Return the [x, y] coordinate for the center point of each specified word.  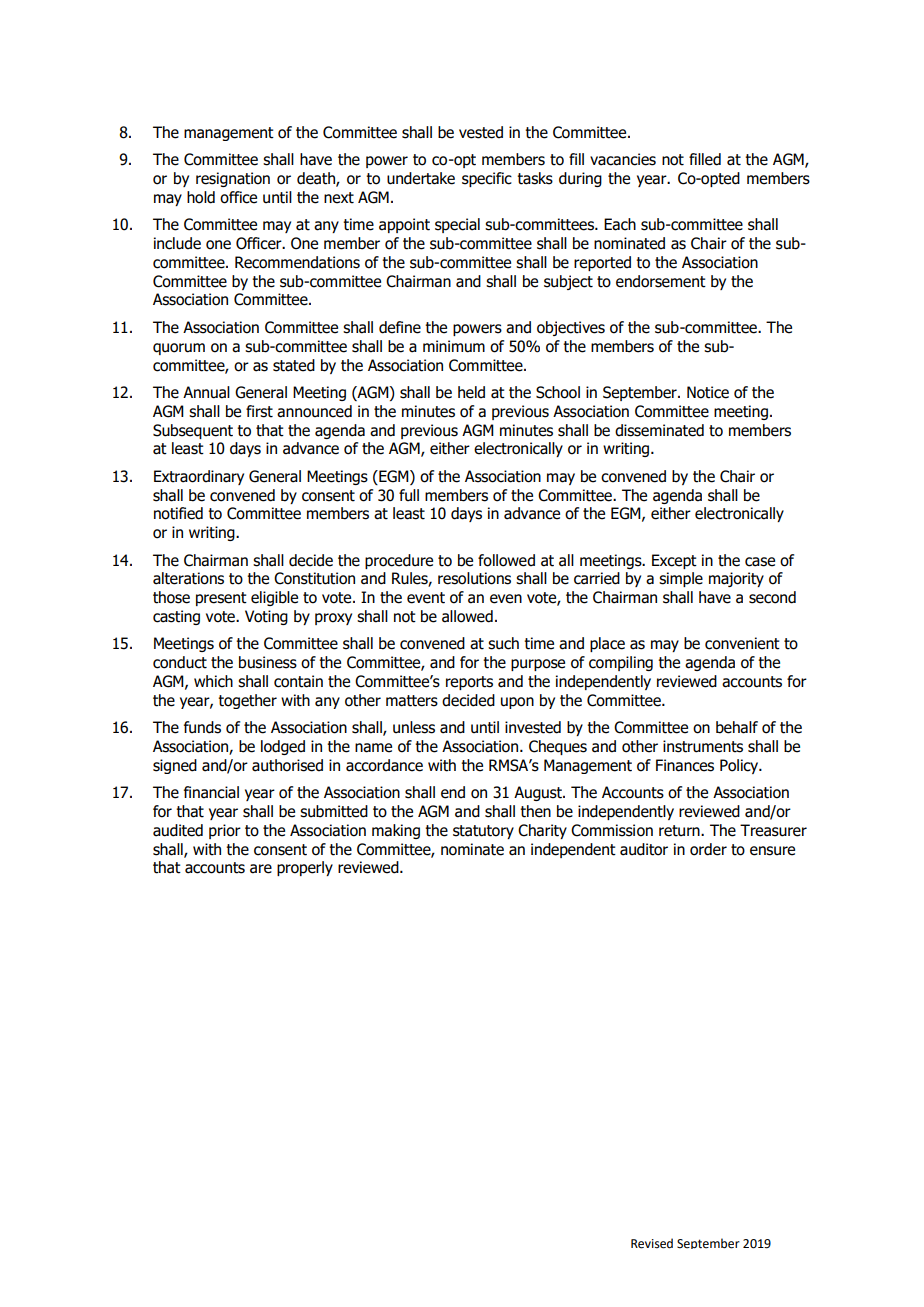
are [261, 869]
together [247, 701]
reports [469, 683]
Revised [652, 1243]
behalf [737, 727]
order [708, 849]
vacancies [623, 159]
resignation [233, 179]
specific [487, 179]
